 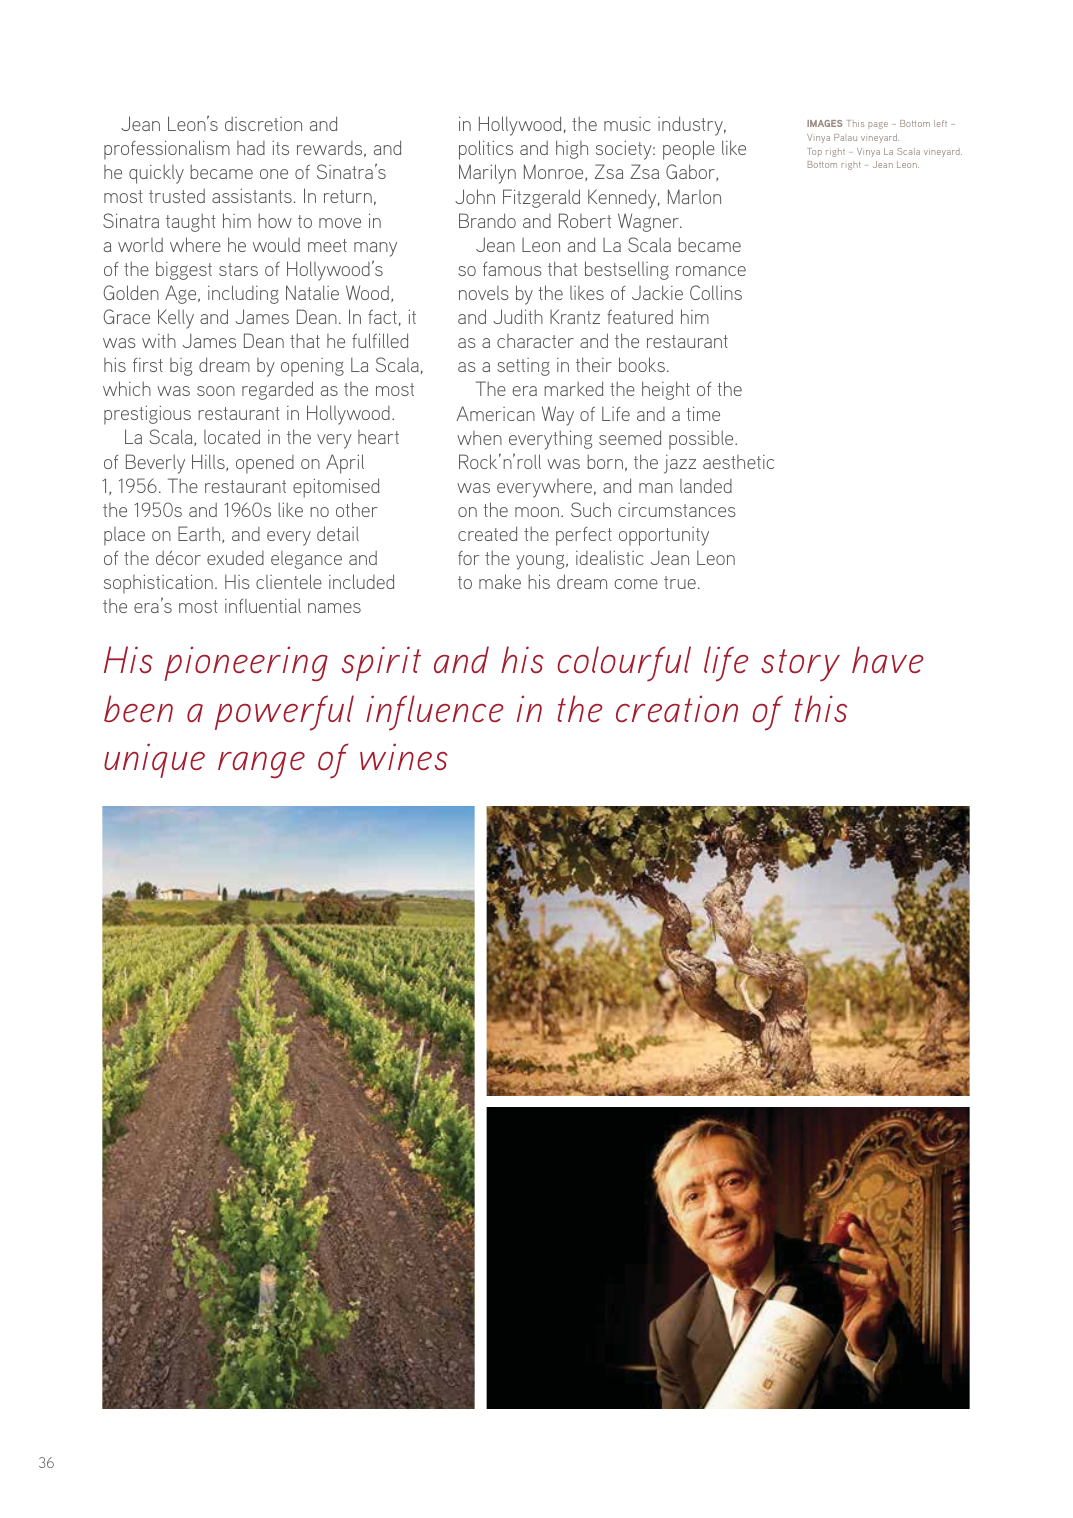 What do you see at coordinates (200, 534) in the screenshot?
I see `Earth` at bounding box center [200, 534].
